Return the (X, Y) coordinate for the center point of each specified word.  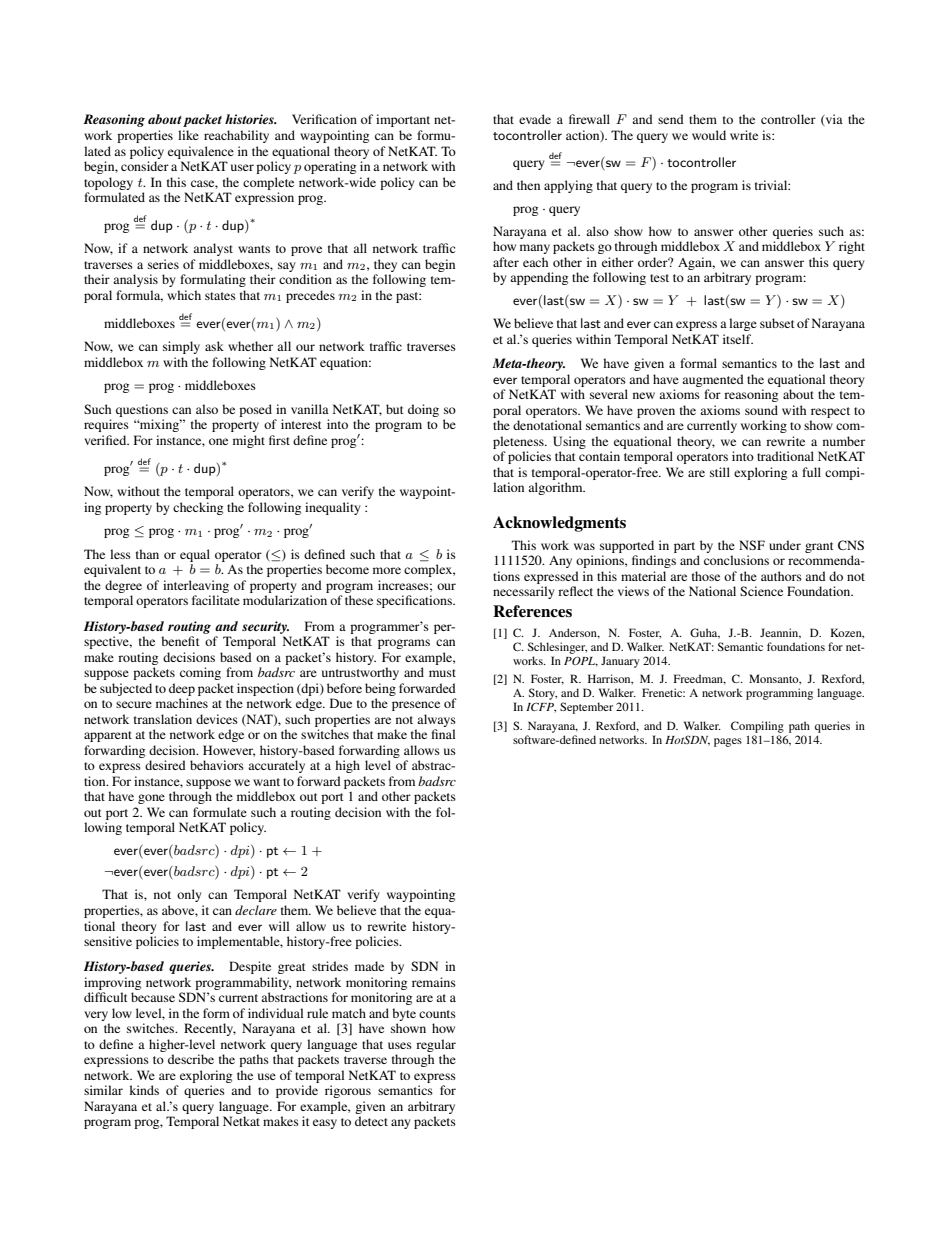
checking (198, 508)
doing (423, 410)
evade (535, 119)
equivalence (201, 152)
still (720, 472)
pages (728, 742)
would (709, 135)
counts (437, 1014)
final (443, 734)
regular (436, 1045)
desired (165, 765)
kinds (144, 1090)
